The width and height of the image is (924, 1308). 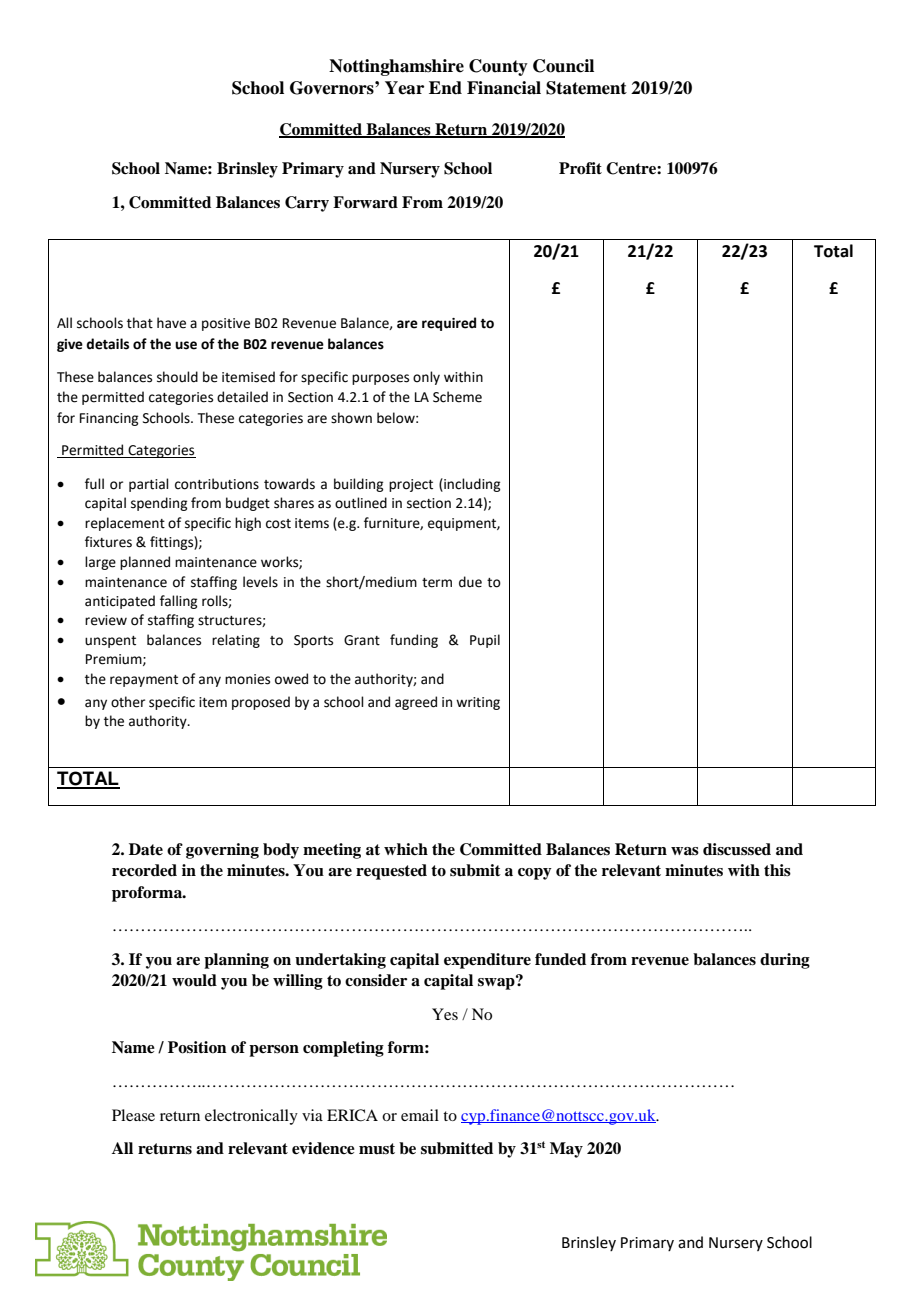 I want to click on falling, so click(x=178, y=602).
